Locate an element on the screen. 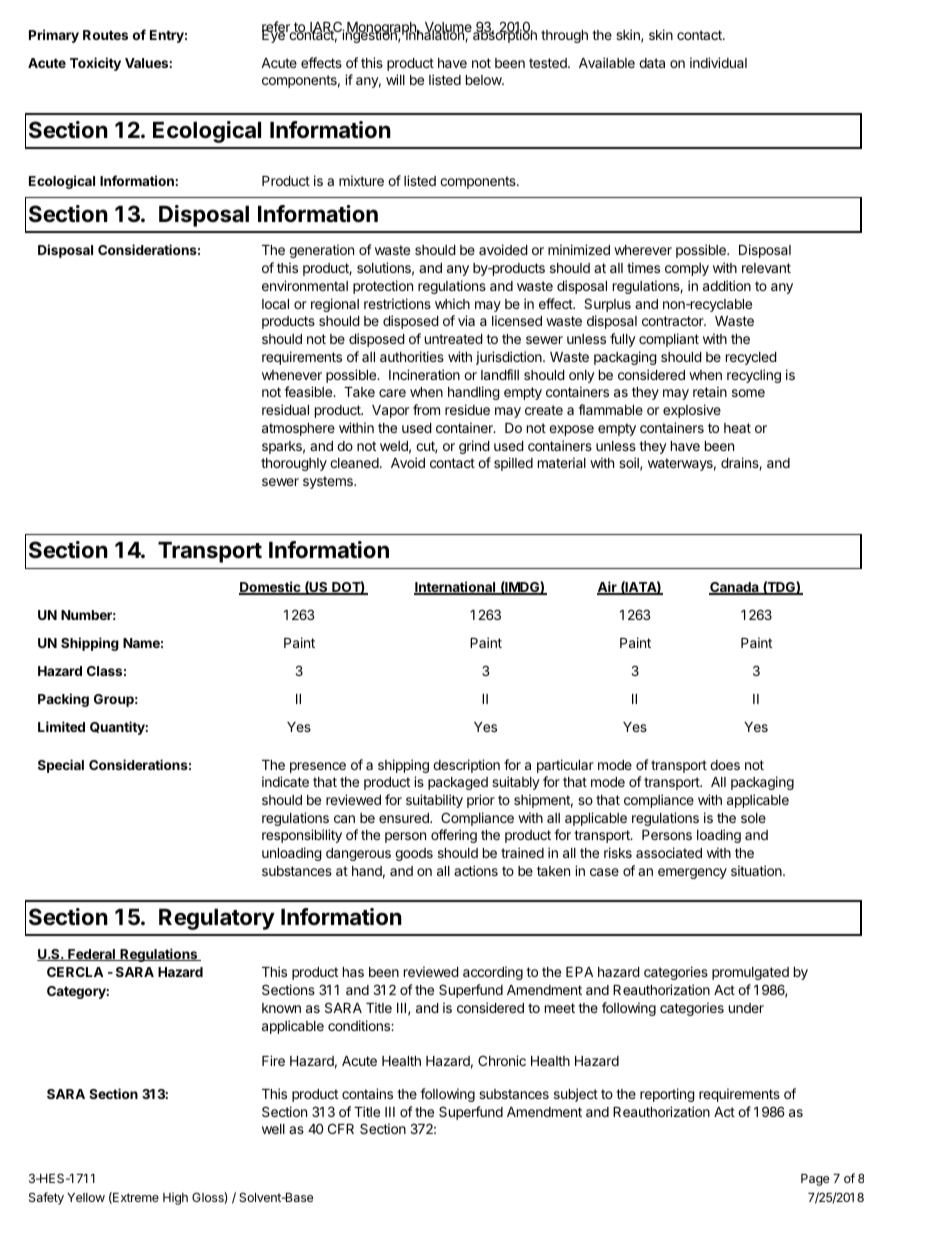  CFR is located at coordinates (341, 1128).
